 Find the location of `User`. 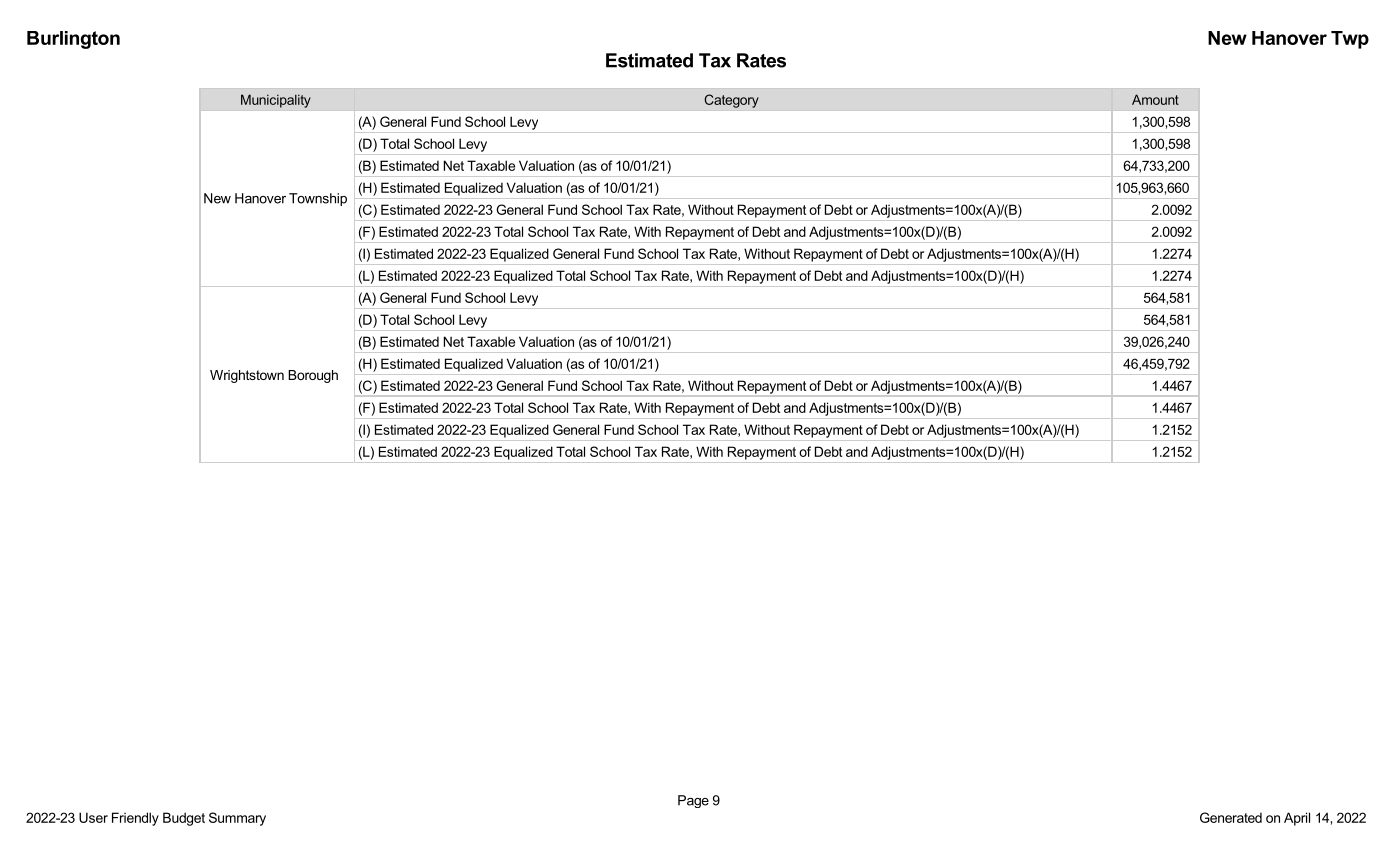

User is located at coordinates (93, 817).
